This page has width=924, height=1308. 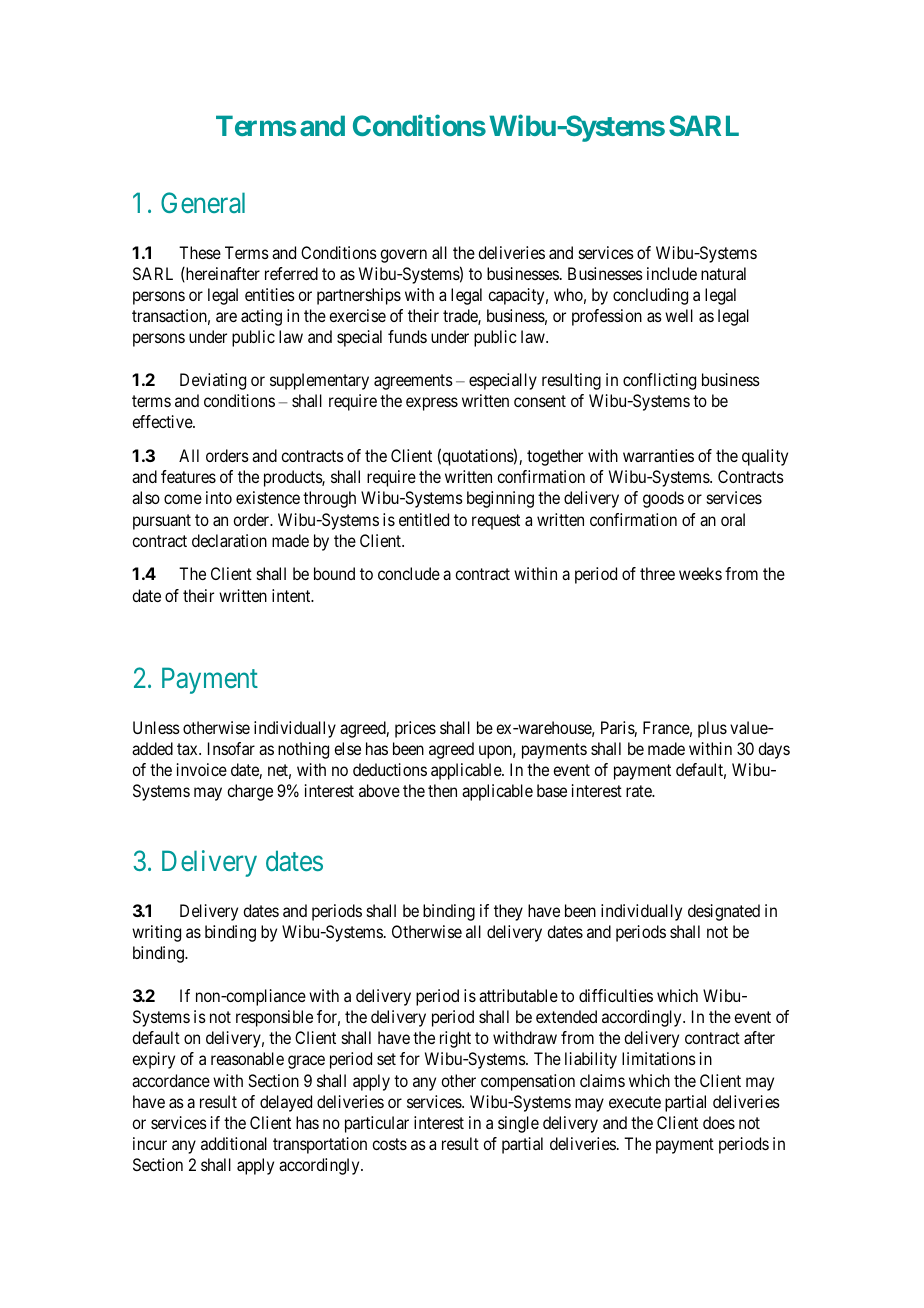 What do you see at coordinates (658, 455) in the page?
I see `warranties` at bounding box center [658, 455].
